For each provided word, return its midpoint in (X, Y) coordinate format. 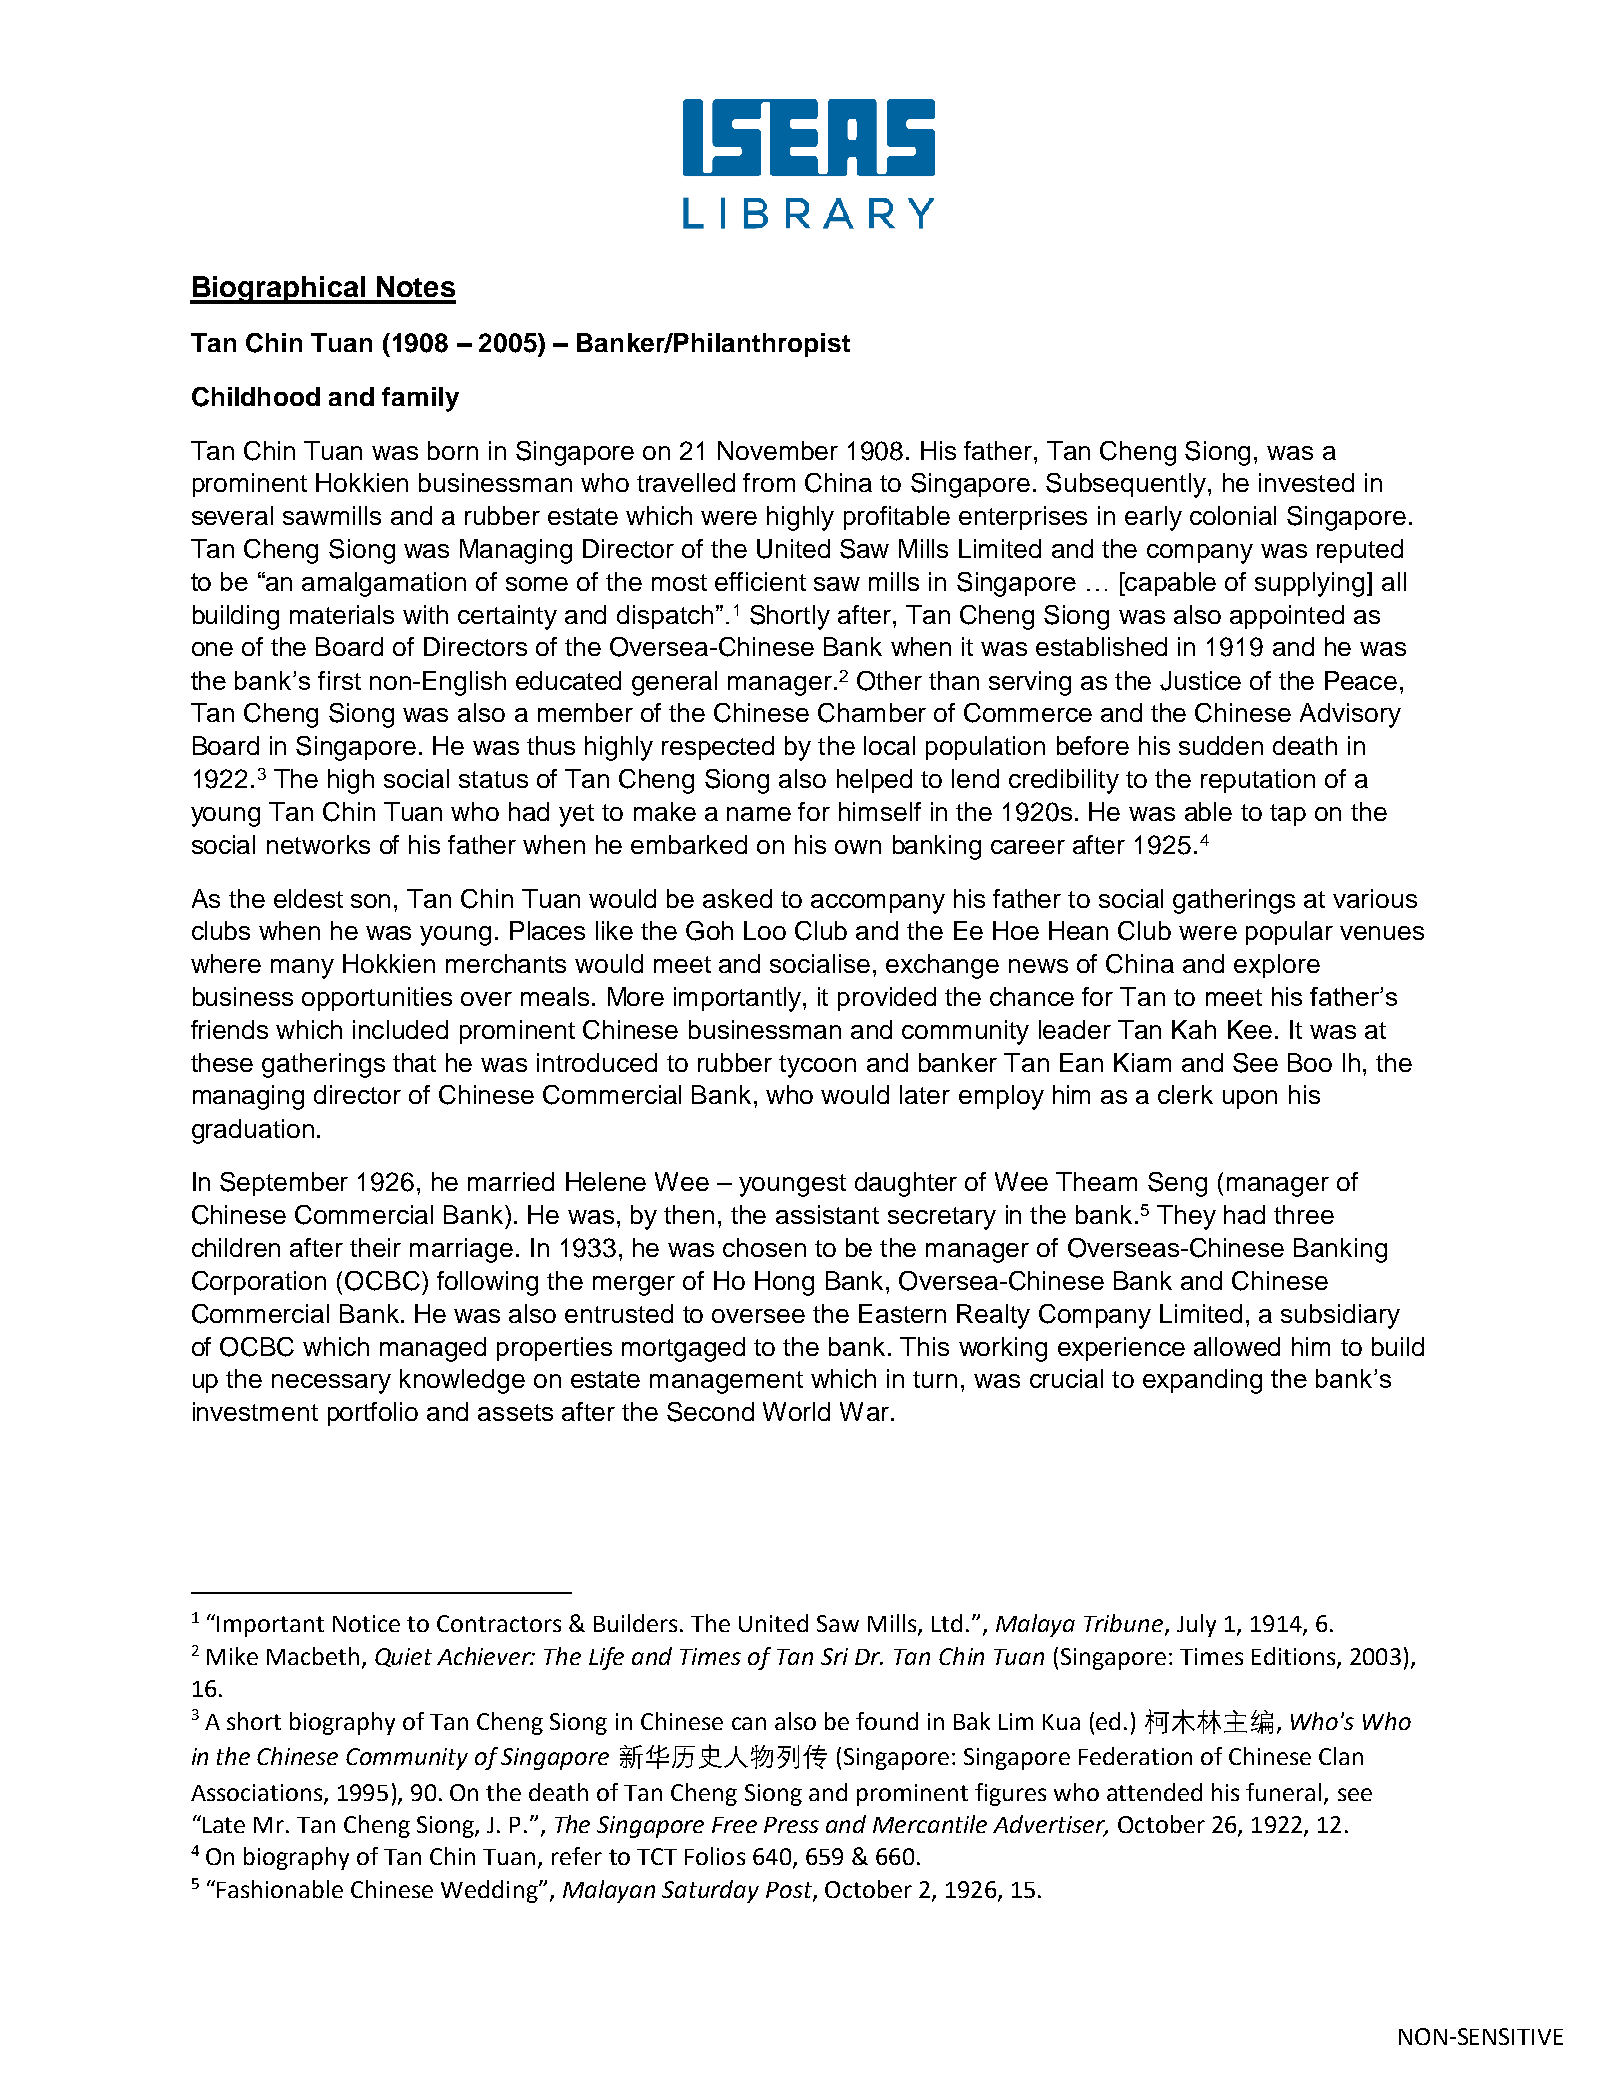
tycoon (817, 1066)
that (414, 1062)
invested (1306, 482)
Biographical (278, 290)
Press (791, 1825)
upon (1250, 1099)
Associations (258, 1794)
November (778, 450)
